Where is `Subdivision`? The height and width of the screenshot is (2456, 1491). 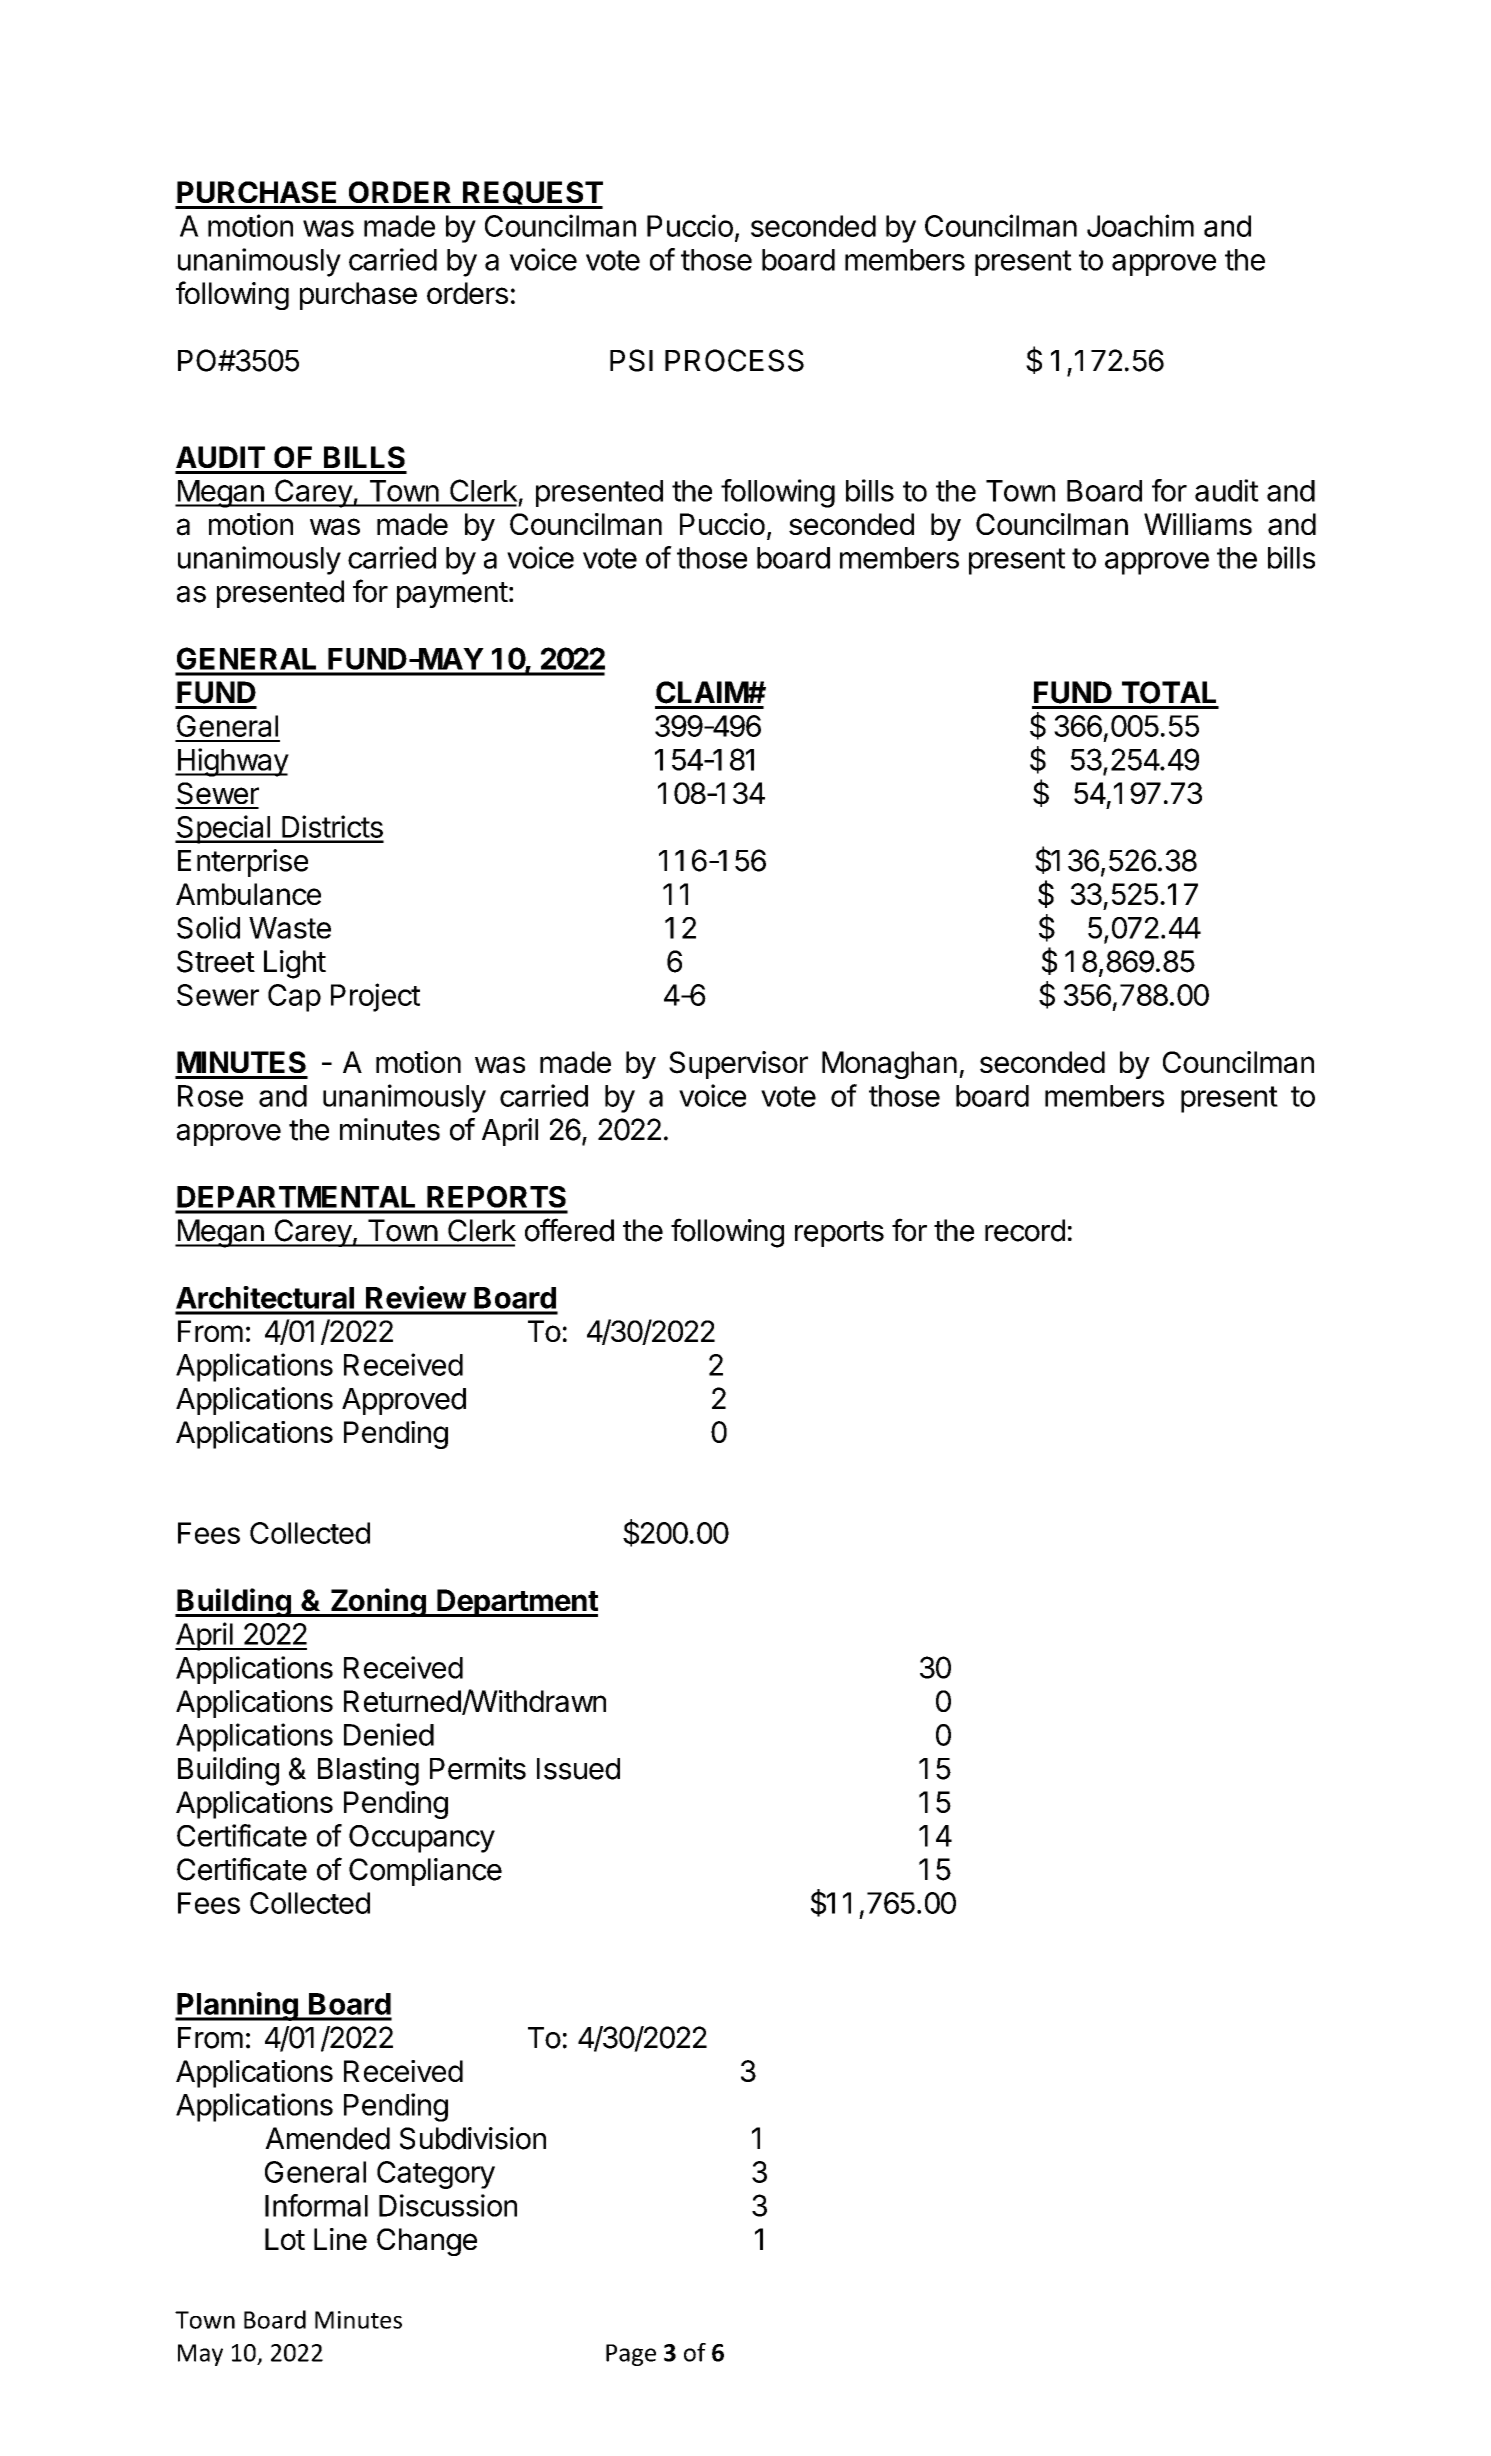 Subdivision is located at coordinates (473, 2138).
